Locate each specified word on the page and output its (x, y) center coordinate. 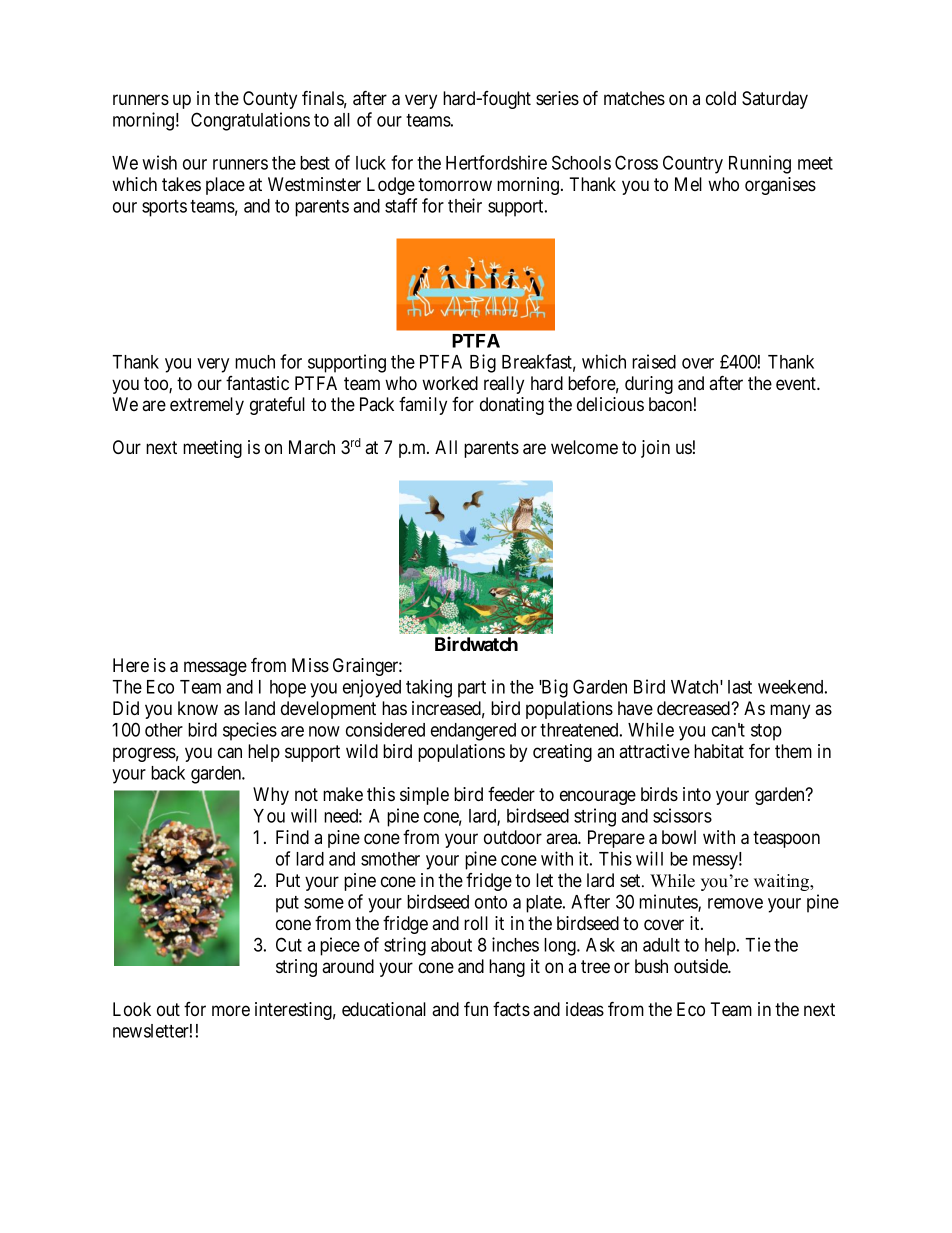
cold (721, 98)
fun (476, 1008)
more (231, 1010)
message (215, 668)
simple (424, 796)
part (472, 689)
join (655, 449)
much (255, 362)
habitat (719, 751)
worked (450, 383)
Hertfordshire (496, 162)
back (168, 773)
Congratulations (250, 121)
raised (654, 361)
